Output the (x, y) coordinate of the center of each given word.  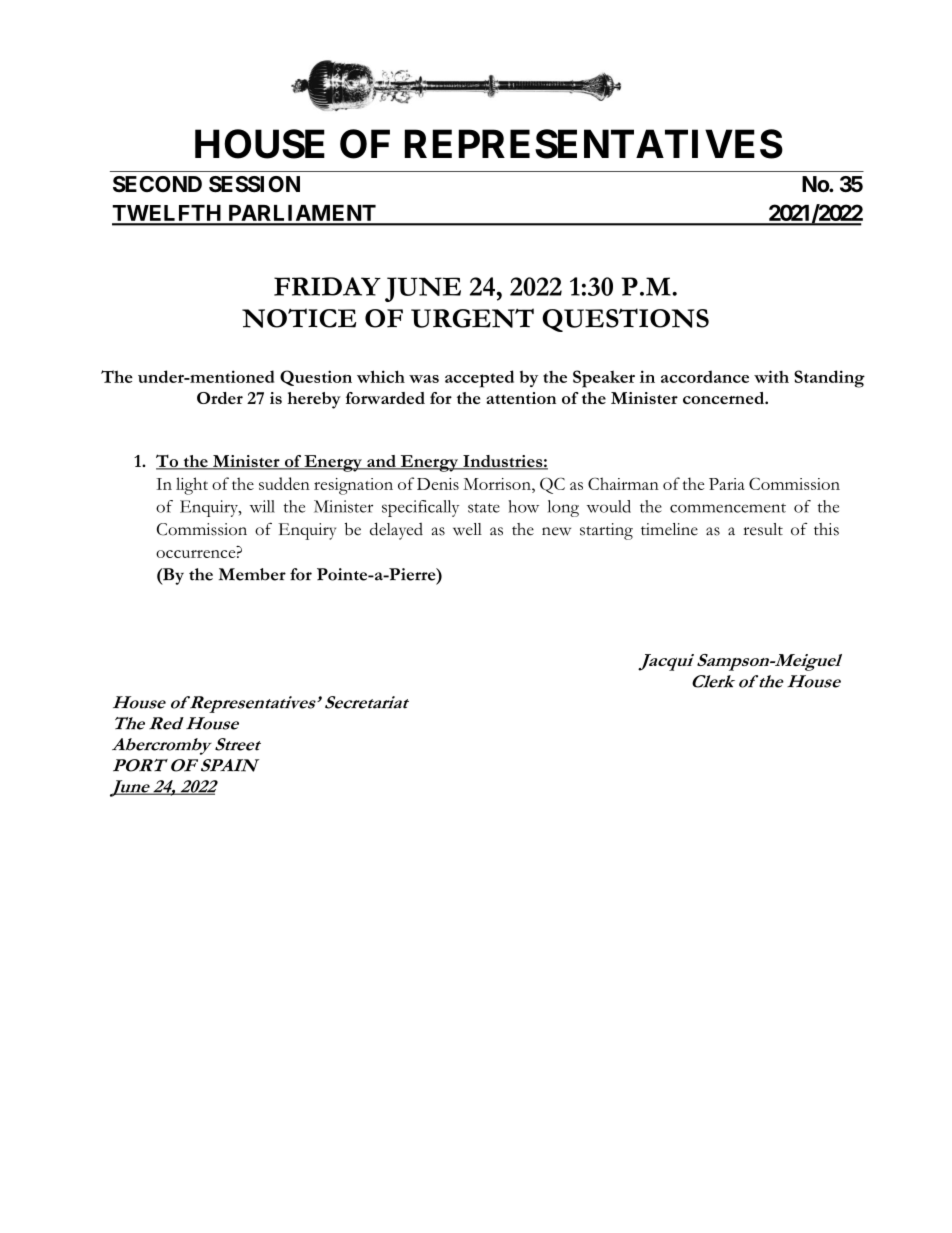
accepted (479, 379)
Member (252, 574)
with (771, 376)
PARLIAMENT (302, 214)
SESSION (254, 184)
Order (220, 398)
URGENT (472, 318)
